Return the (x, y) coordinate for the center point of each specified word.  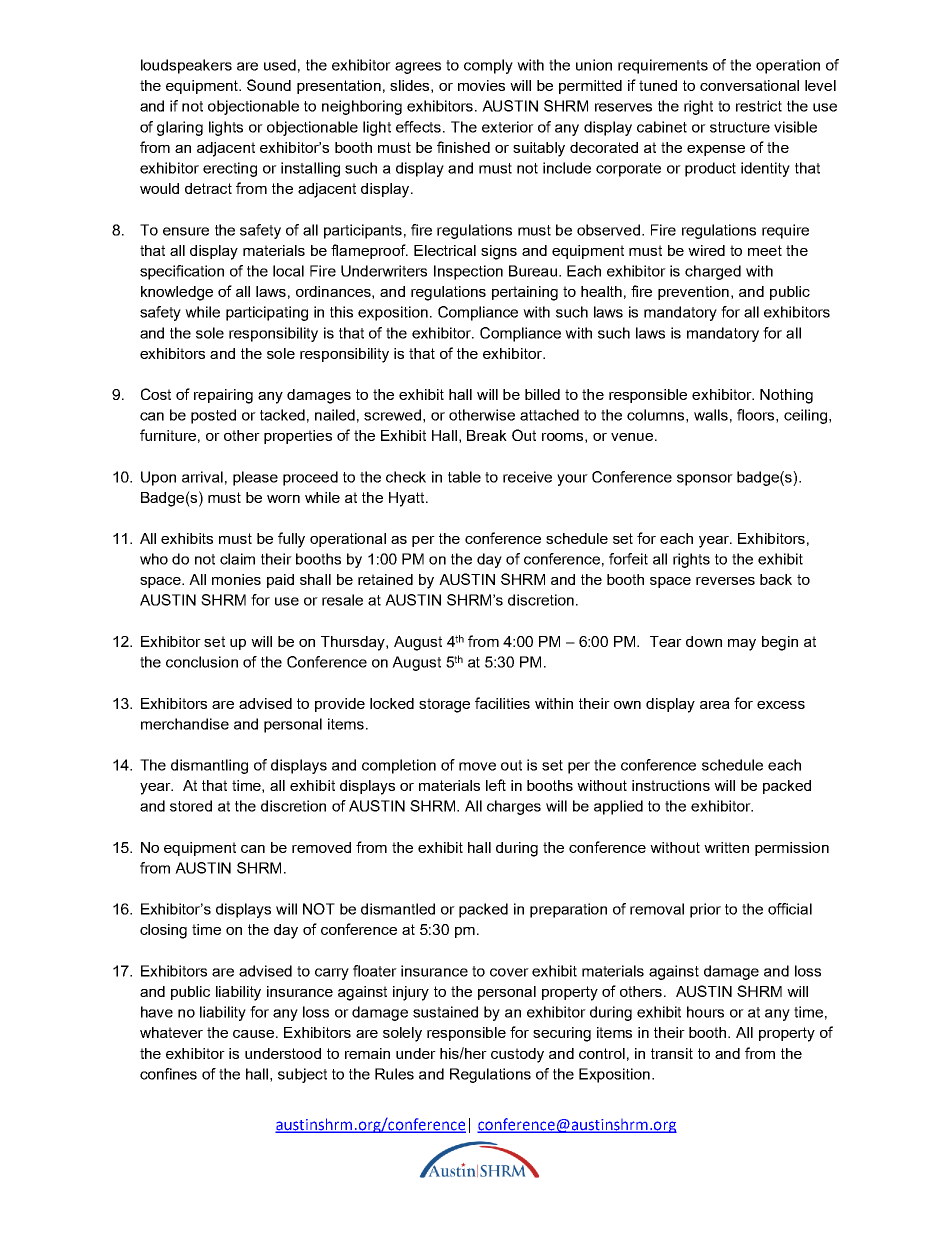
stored (191, 806)
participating (267, 313)
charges (514, 807)
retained (385, 579)
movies (481, 85)
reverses (725, 581)
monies (236, 579)
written (726, 847)
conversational (749, 85)
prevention (695, 293)
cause (255, 1034)
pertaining (525, 293)
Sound (269, 85)
